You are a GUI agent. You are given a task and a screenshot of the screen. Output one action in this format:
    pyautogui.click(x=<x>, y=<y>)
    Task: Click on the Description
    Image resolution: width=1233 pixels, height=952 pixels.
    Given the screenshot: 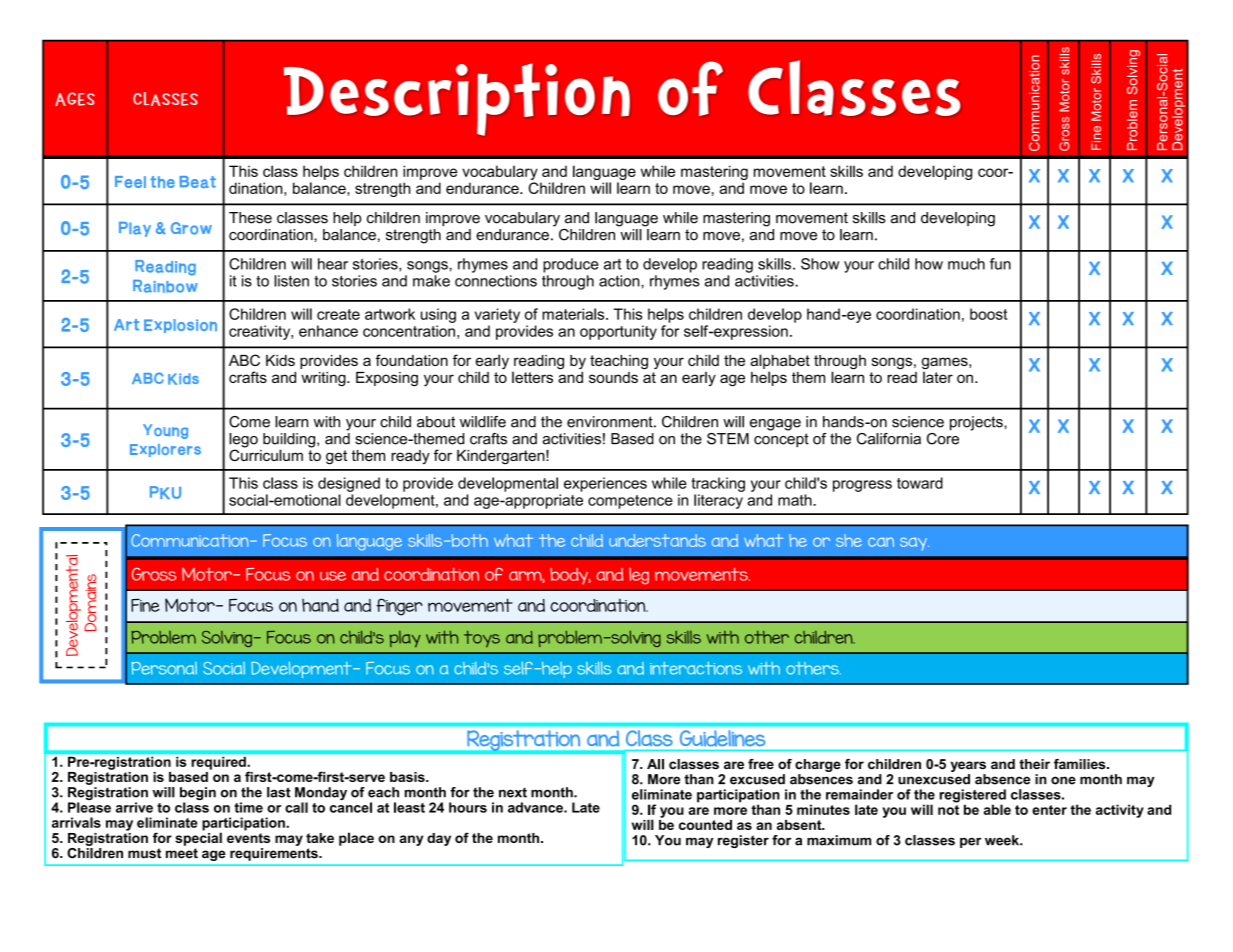 What is the action you would take?
    pyautogui.click(x=457, y=99)
